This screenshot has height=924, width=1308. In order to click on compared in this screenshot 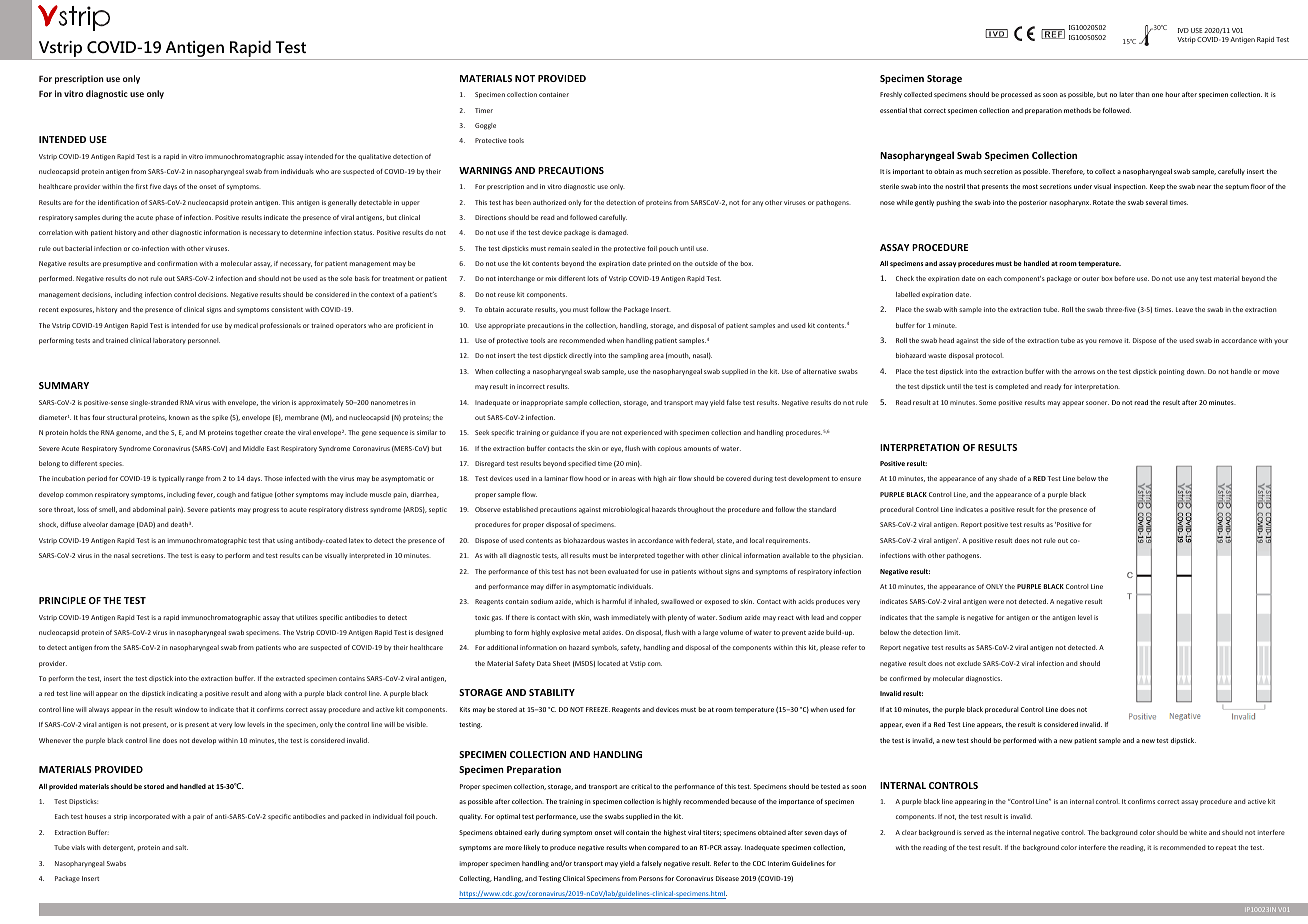, I will do `click(664, 848)`.
